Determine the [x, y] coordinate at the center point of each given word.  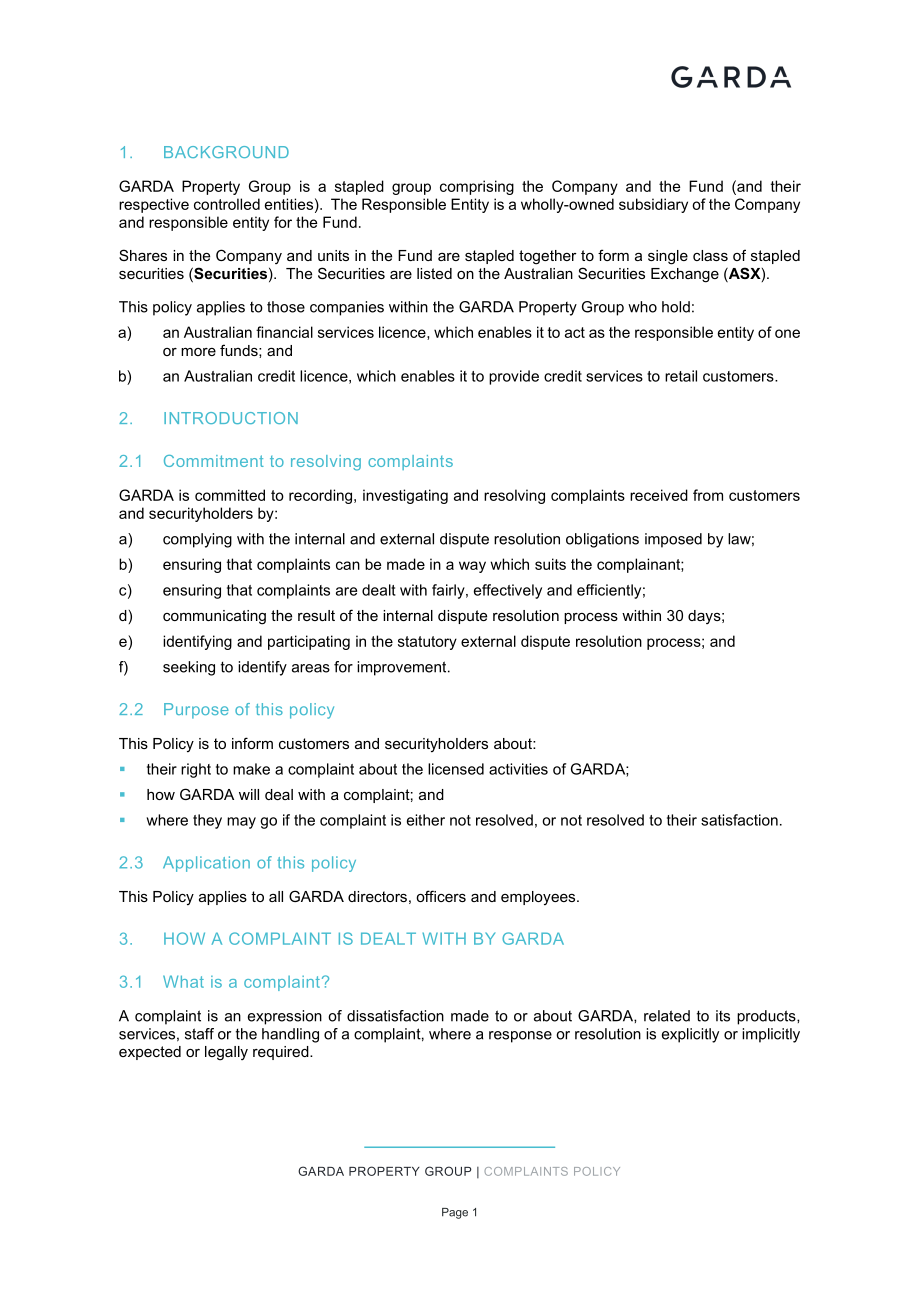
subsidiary [653, 205]
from [708, 495]
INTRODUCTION [231, 418]
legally [226, 1053]
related [667, 1016]
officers [441, 896]
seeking [189, 668]
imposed [673, 540]
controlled [227, 204]
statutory [427, 643]
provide [514, 377]
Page [455, 1213]
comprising [477, 187]
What [183, 981]
